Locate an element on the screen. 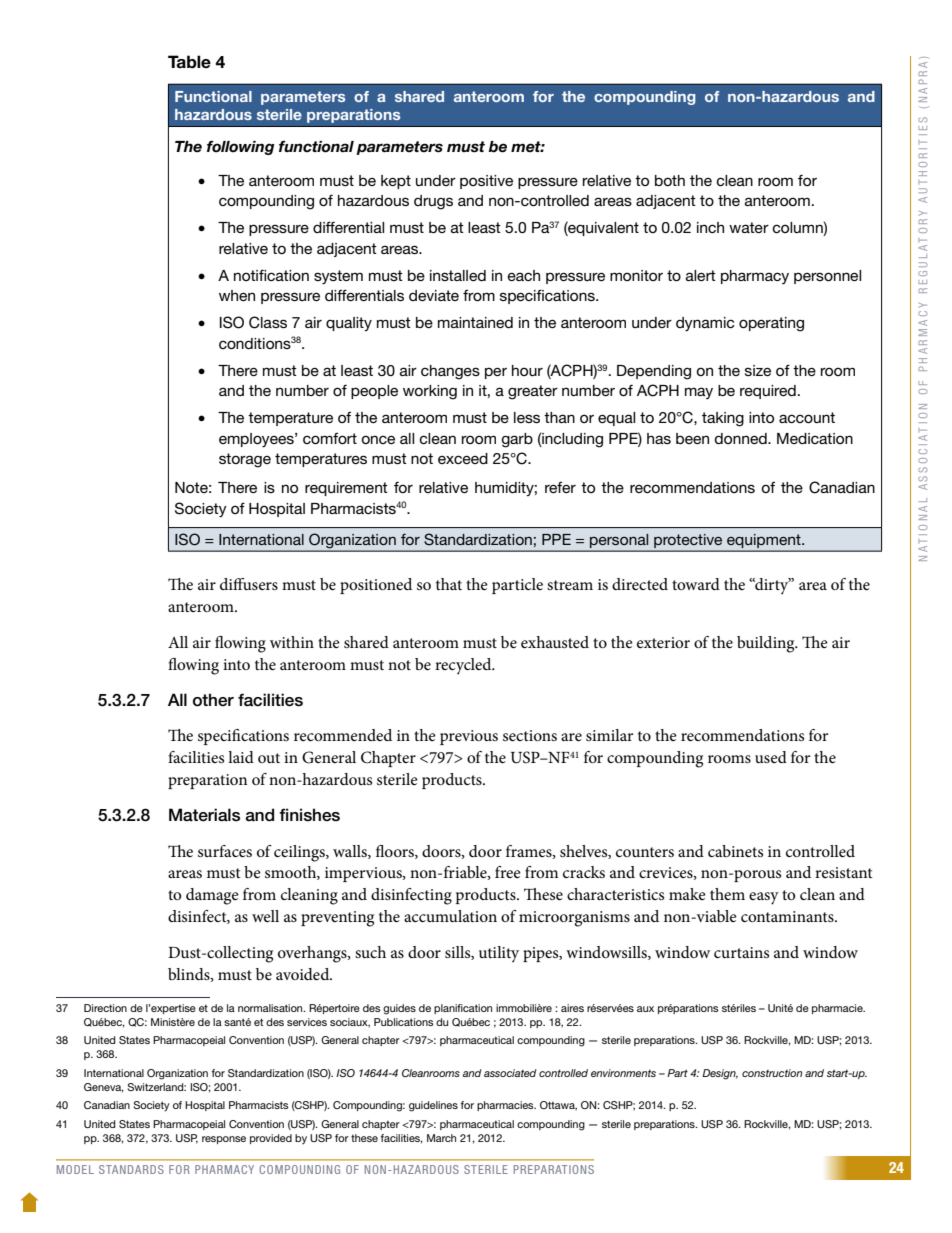  Materials is located at coordinates (204, 815).
